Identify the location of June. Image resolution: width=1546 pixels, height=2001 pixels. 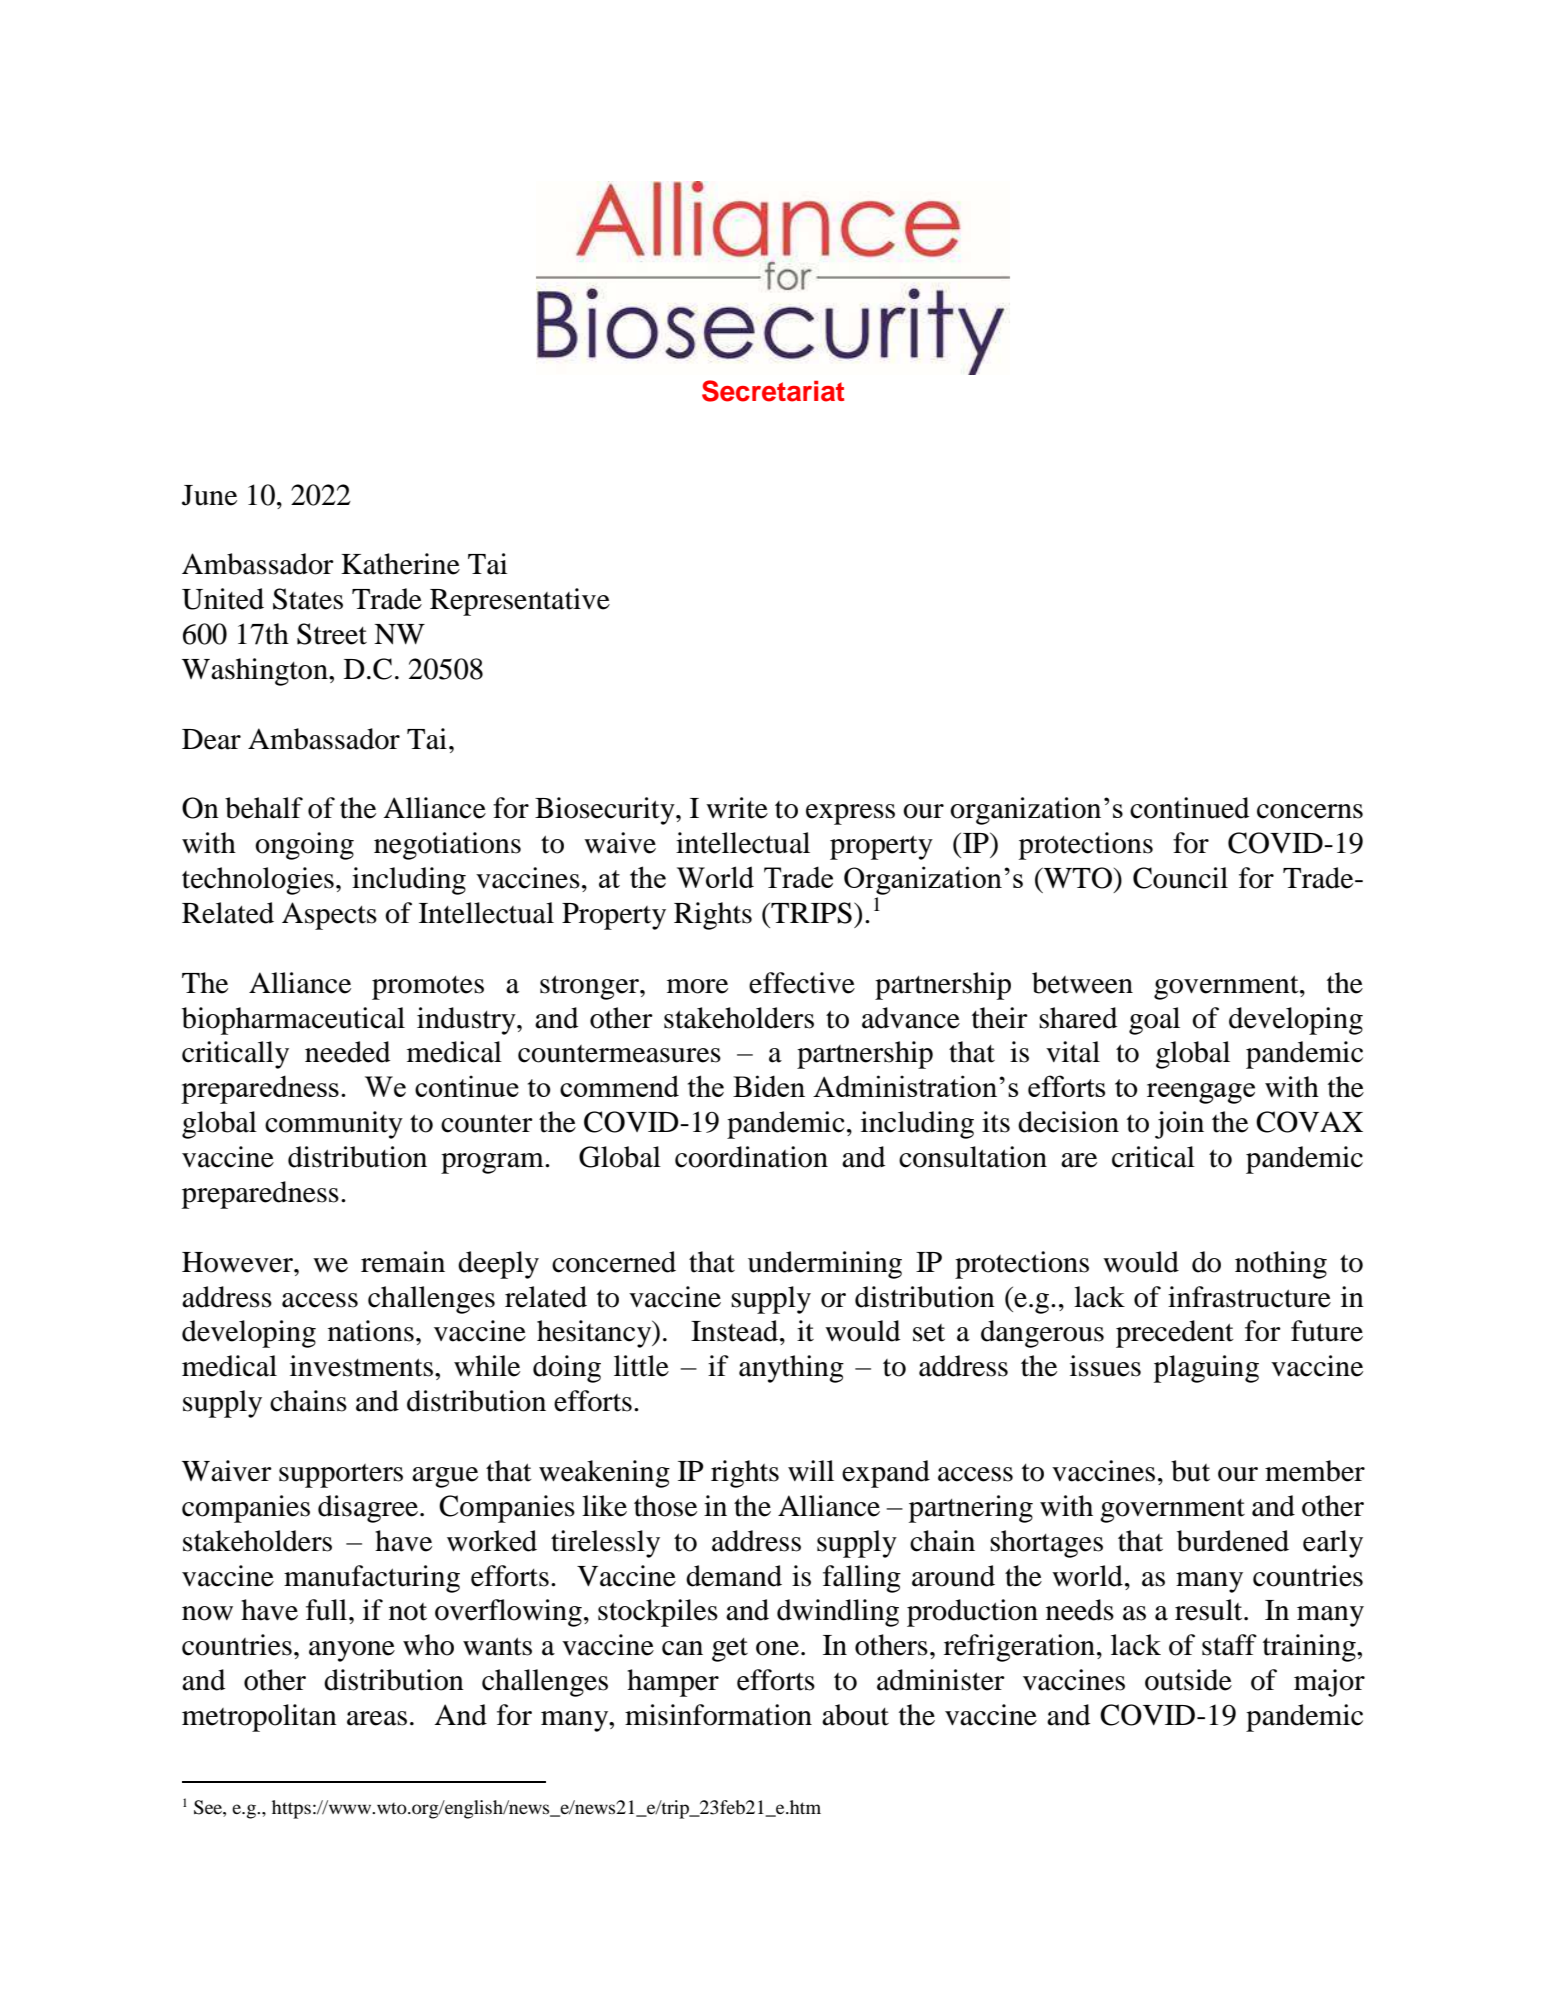
(209, 495).
